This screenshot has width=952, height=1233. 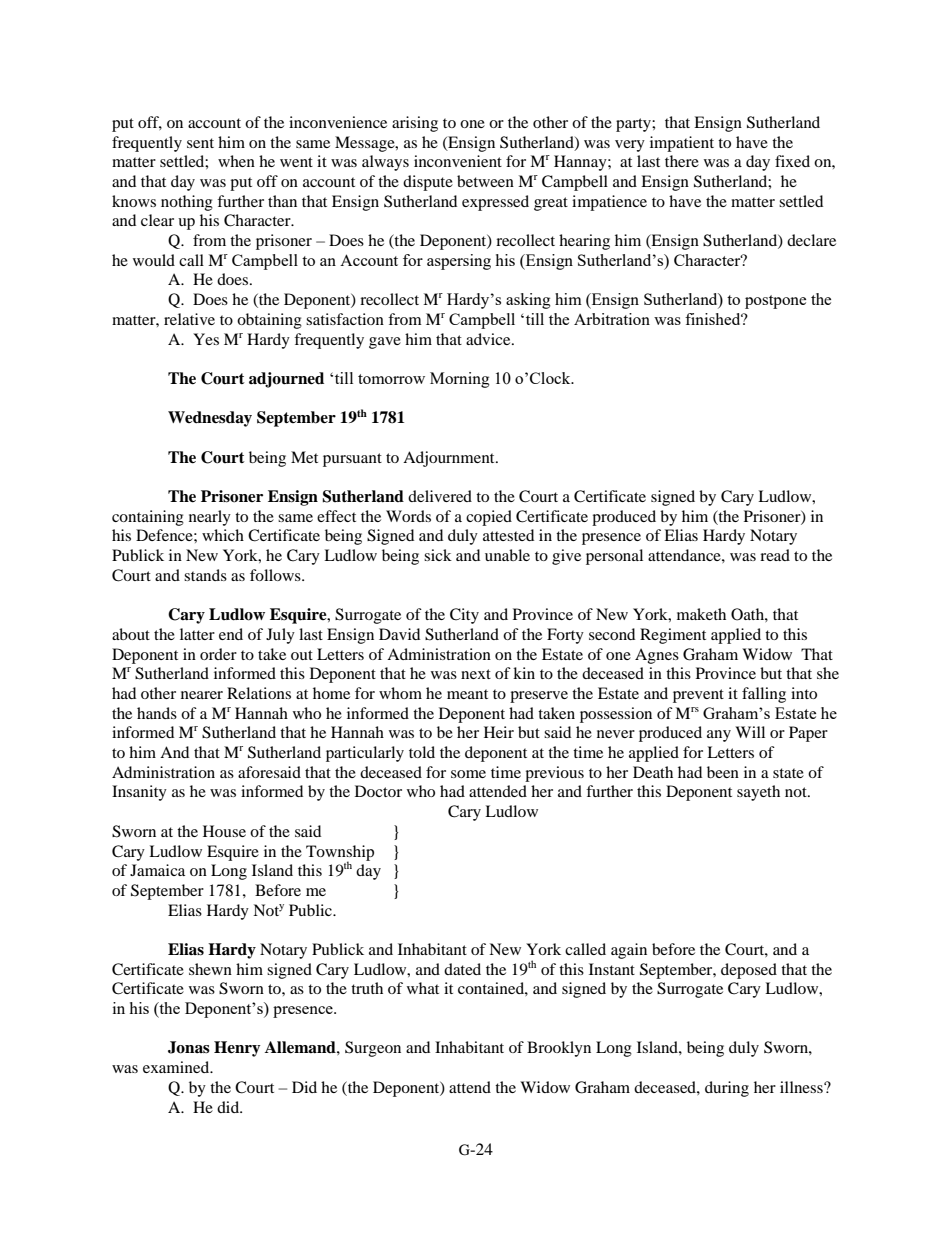 What do you see at coordinates (210, 419) in the screenshot?
I see `Wednesday` at bounding box center [210, 419].
